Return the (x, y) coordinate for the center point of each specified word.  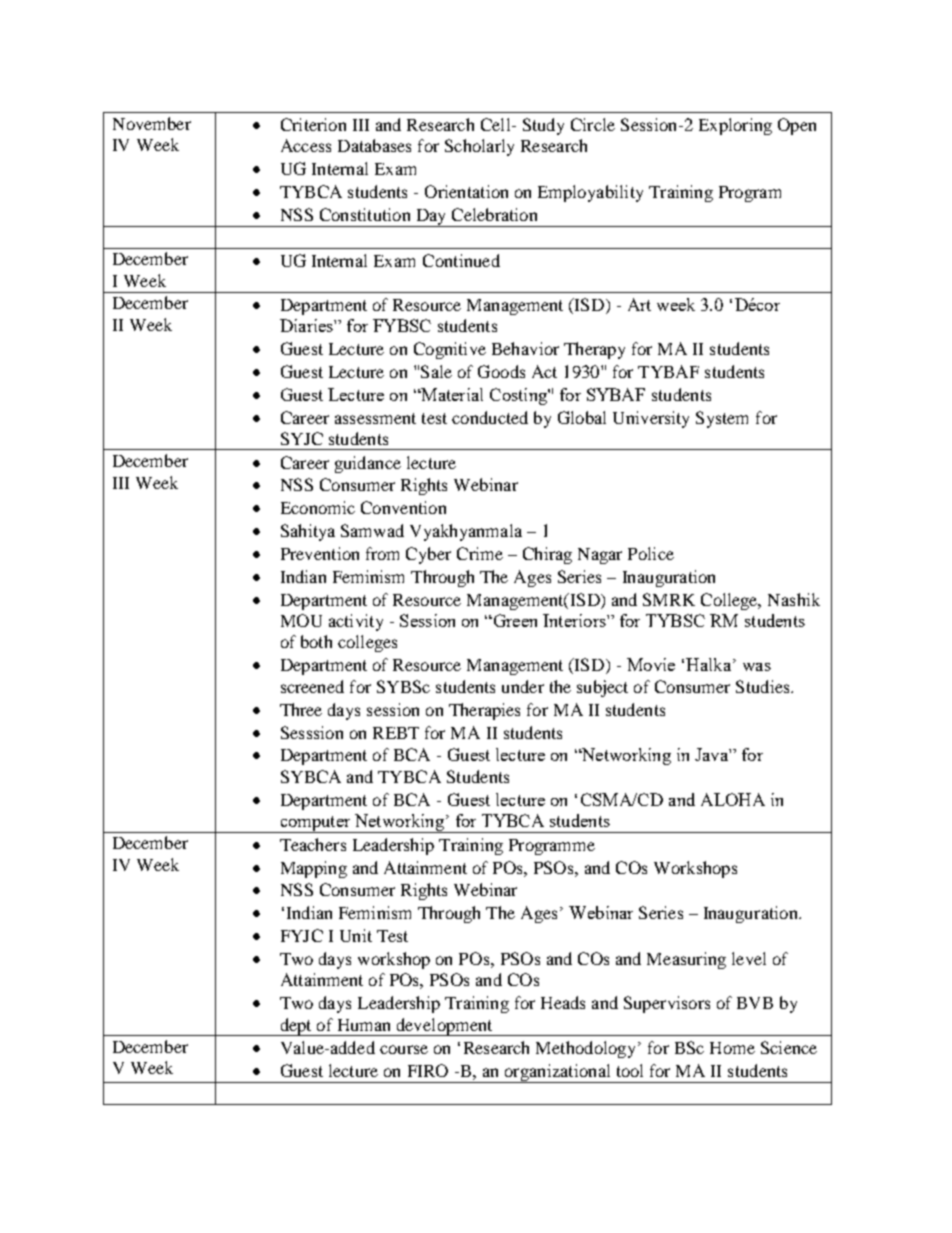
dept (296, 1027)
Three (301, 709)
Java (712, 754)
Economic (318, 507)
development (444, 1027)
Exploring (735, 126)
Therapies (484, 711)
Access (306, 145)
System (722, 419)
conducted (490, 417)
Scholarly (479, 147)
